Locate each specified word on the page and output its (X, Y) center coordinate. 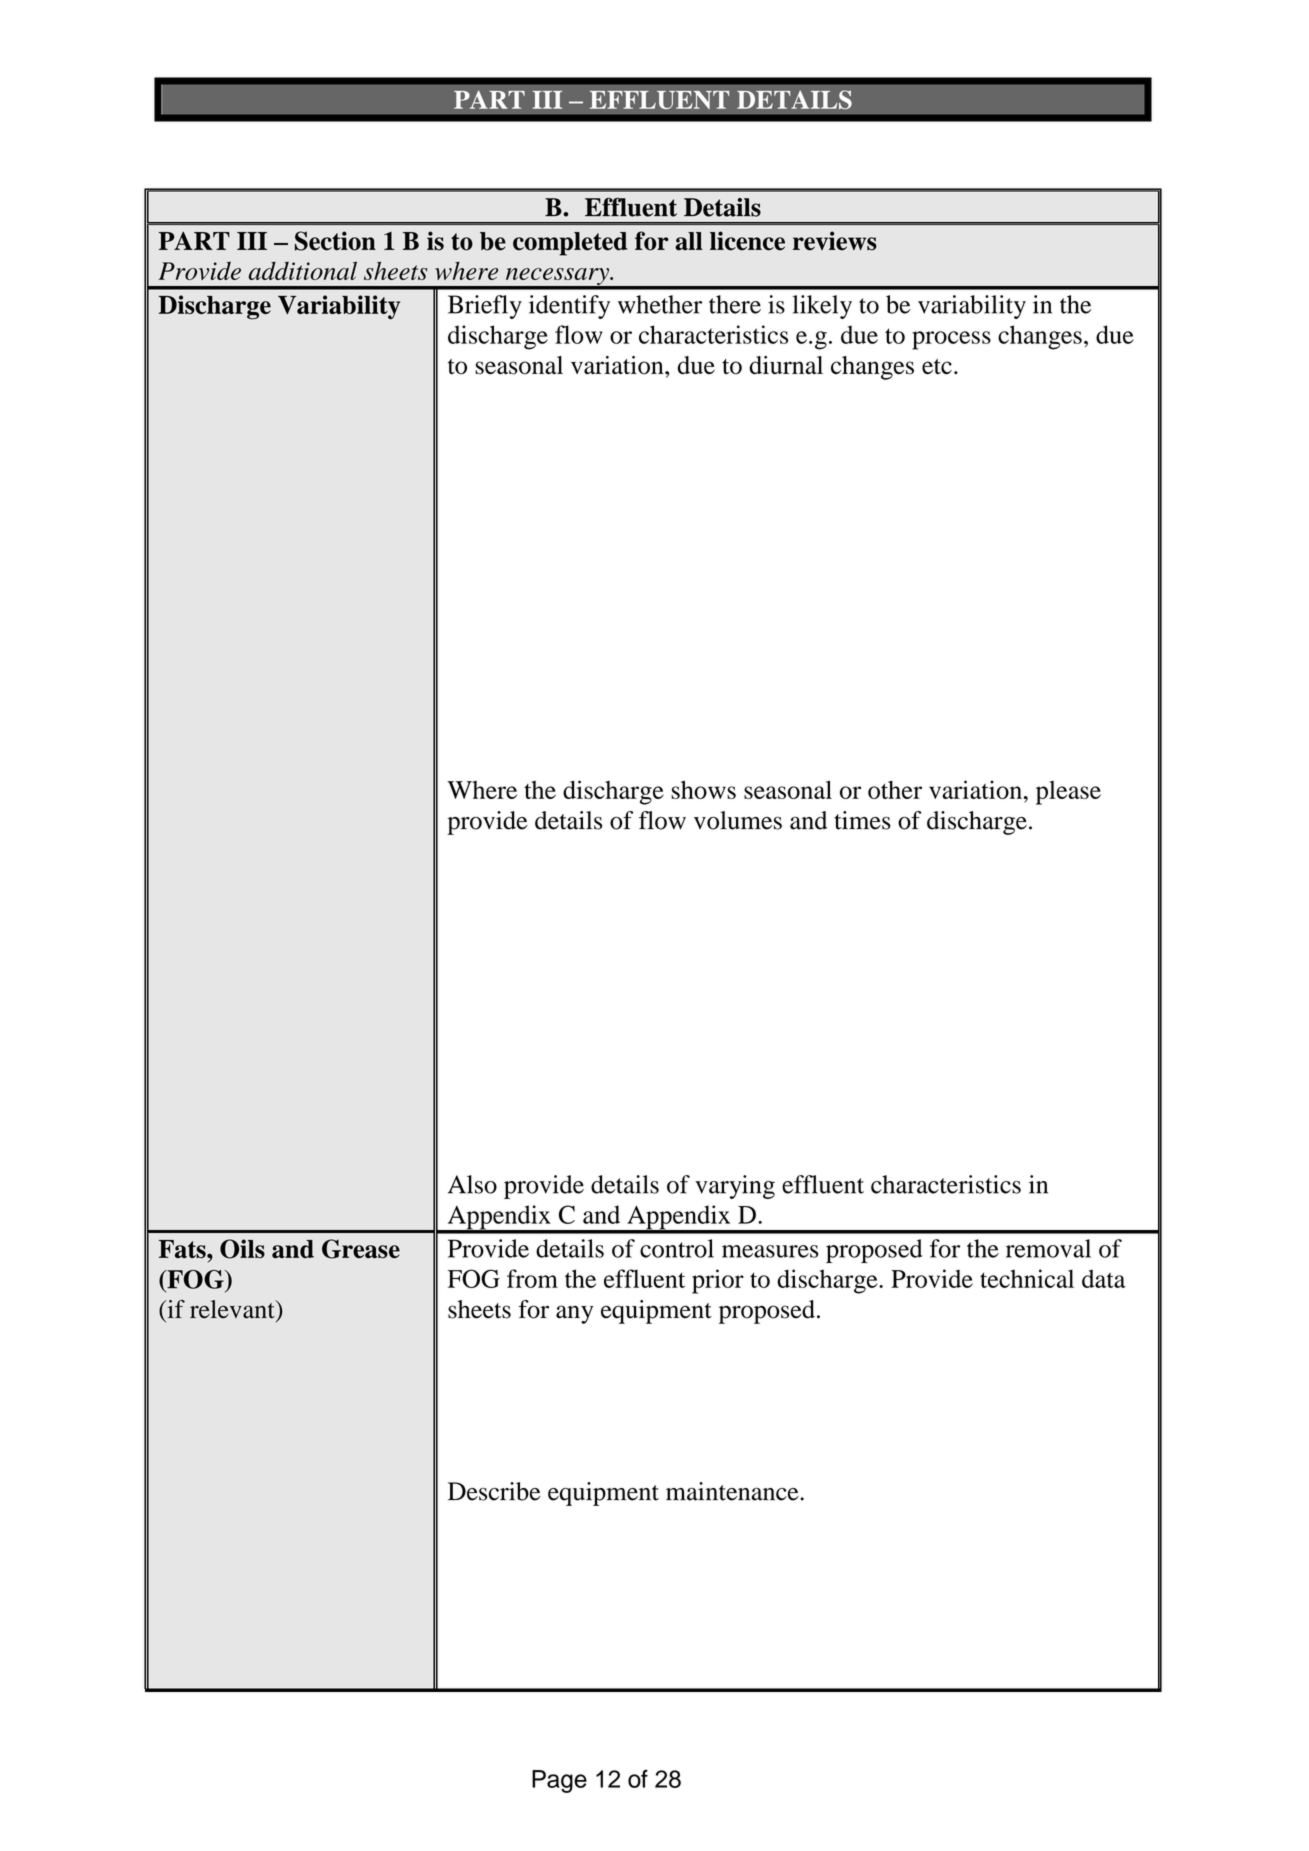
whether (660, 304)
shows (703, 789)
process (951, 340)
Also (472, 1184)
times (863, 820)
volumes (738, 820)
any (574, 1314)
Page (559, 1781)
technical (1027, 1278)
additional (303, 270)
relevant (233, 1309)
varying (735, 1187)
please (1068, 793)
